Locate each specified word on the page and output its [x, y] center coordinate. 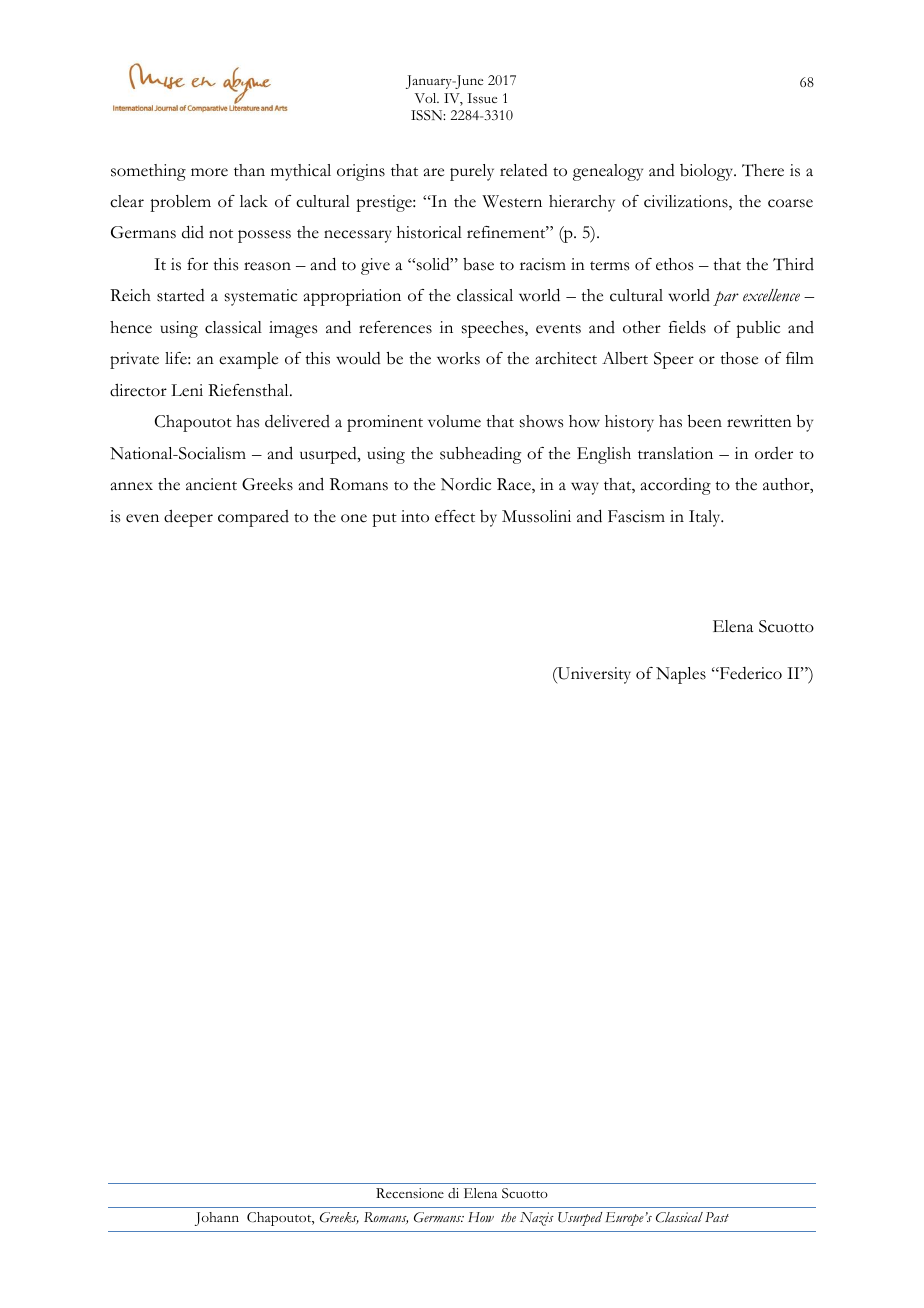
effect [455, 516]
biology [708, 172]
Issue [482, 98]
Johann [217, 1219]
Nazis [537, 1219]
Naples [681, 675]
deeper [188, 518]
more [209, 172]
